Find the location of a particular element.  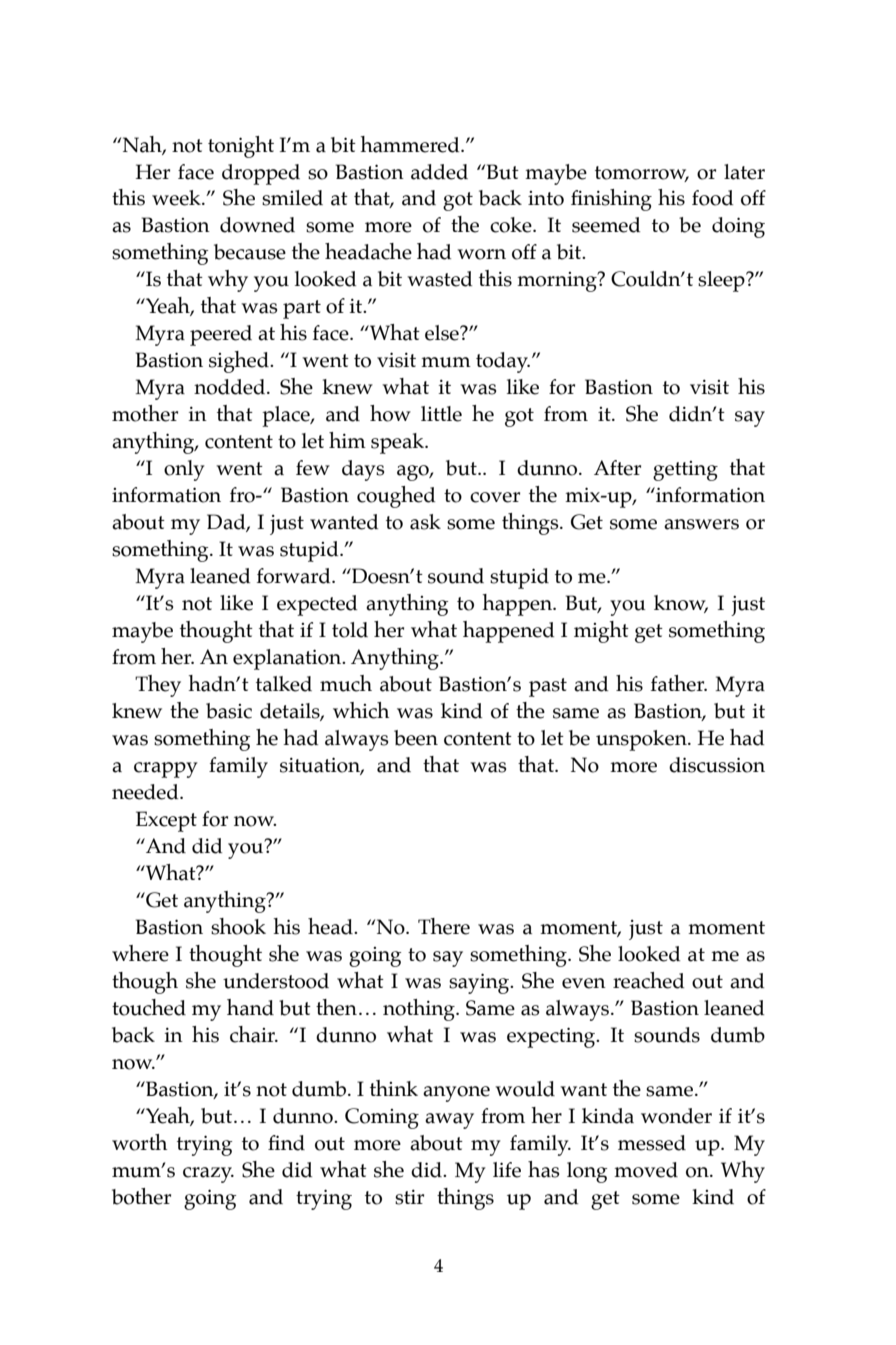

tomorrow is located at coordinates (642, 173).
